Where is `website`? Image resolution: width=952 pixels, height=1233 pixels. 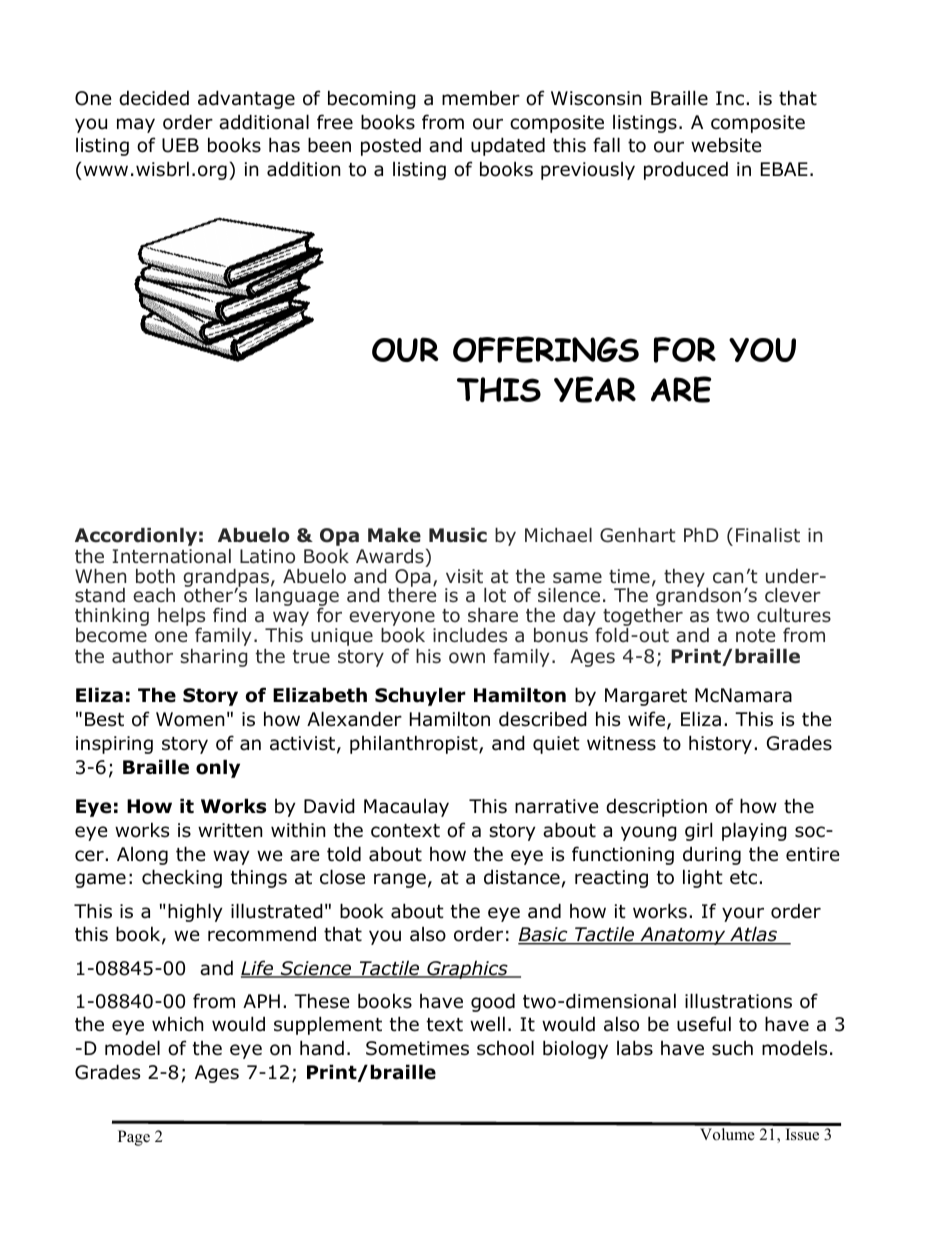 website is located at coordinates (726, 145).
